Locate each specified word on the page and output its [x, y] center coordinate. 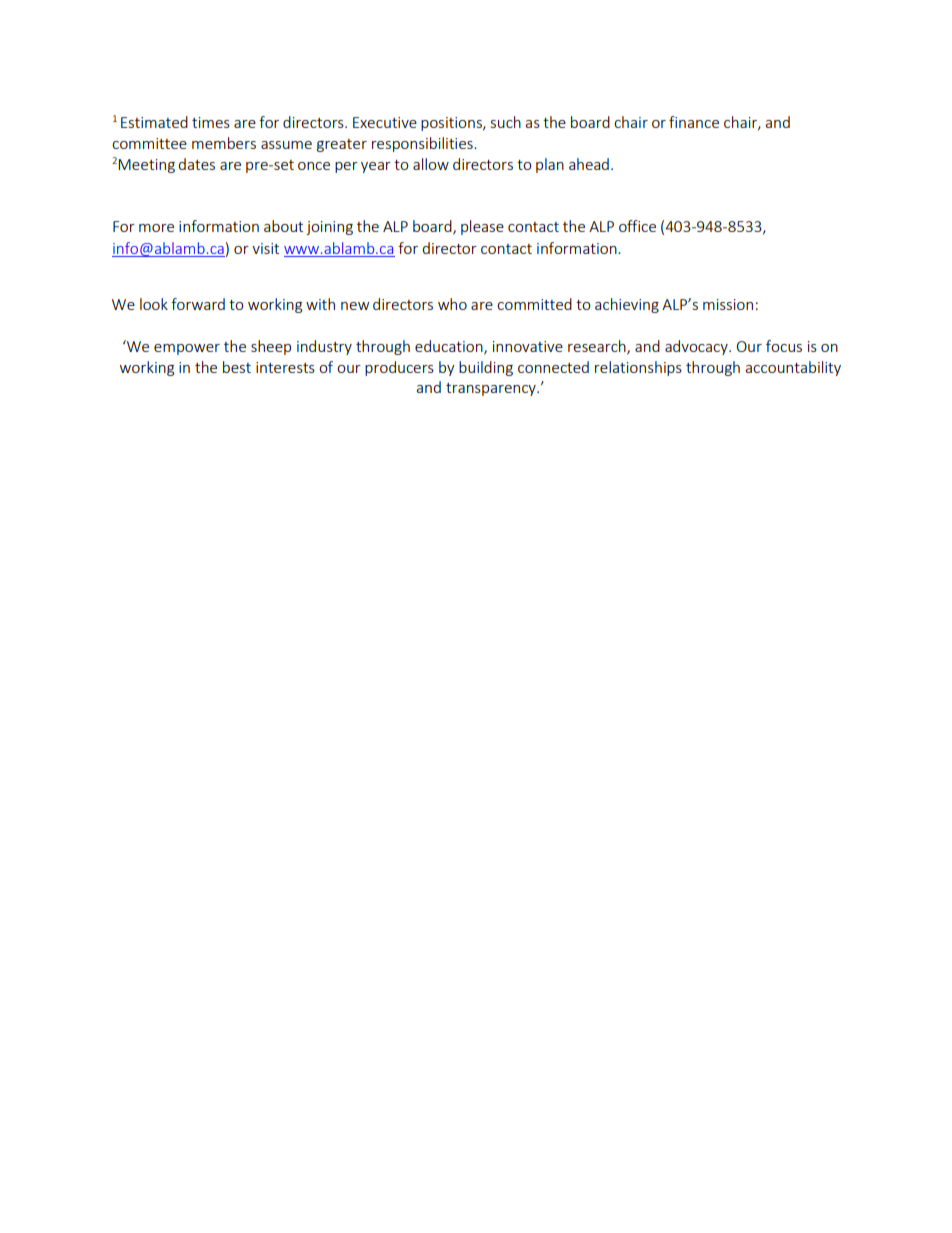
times [211, 122]
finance [694, 122]
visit [265, 248]
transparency [492, 389]
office [637, 226]
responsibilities [423, 144]
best [237, 367]
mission [728, 304]
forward [198, 304]
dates [196, 164]
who [452, 304]
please [482, 227]
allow [431, 164]
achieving [627, 305]
